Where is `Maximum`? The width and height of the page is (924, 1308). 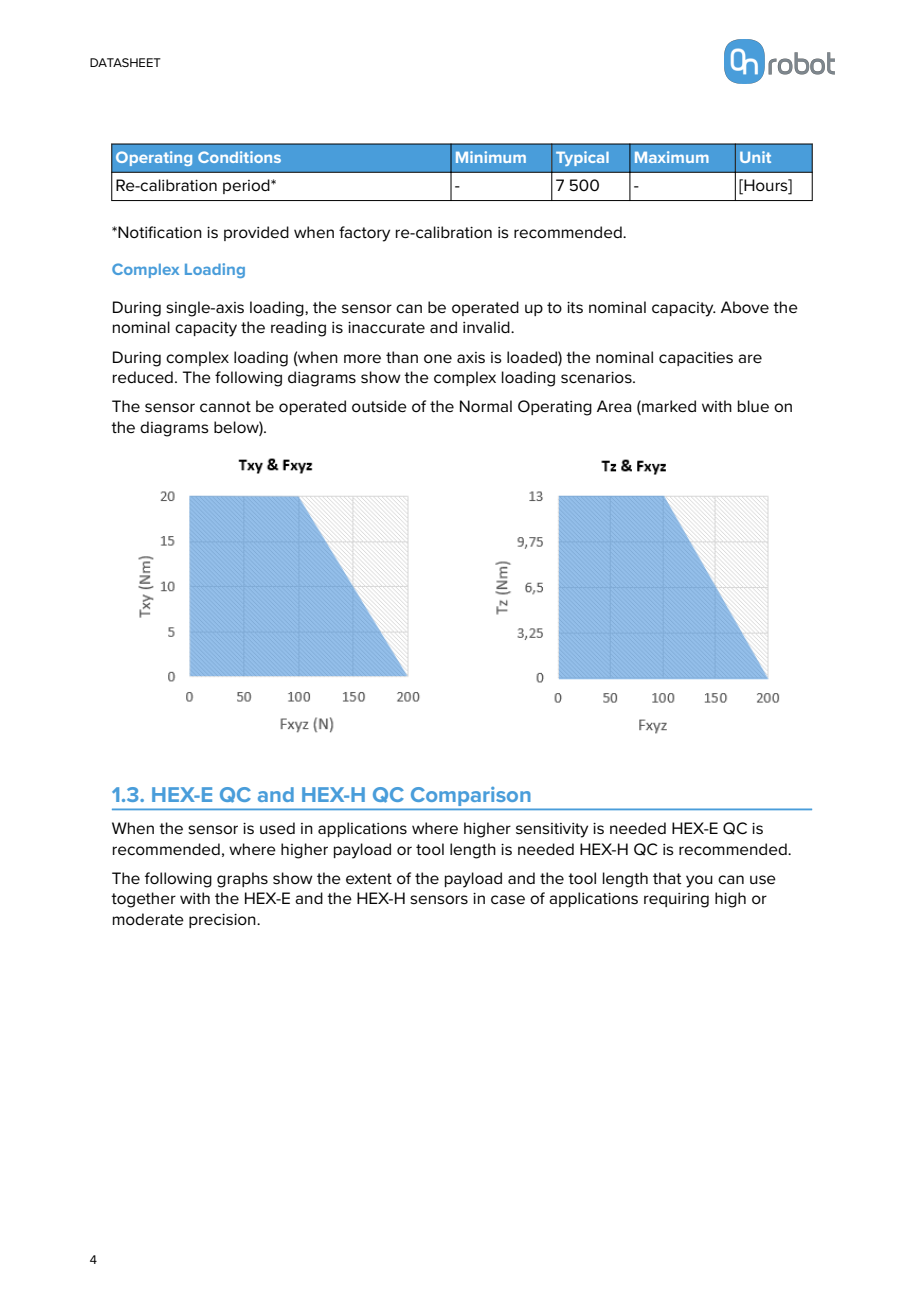 Maximum is located at coordinates (672, 157).
